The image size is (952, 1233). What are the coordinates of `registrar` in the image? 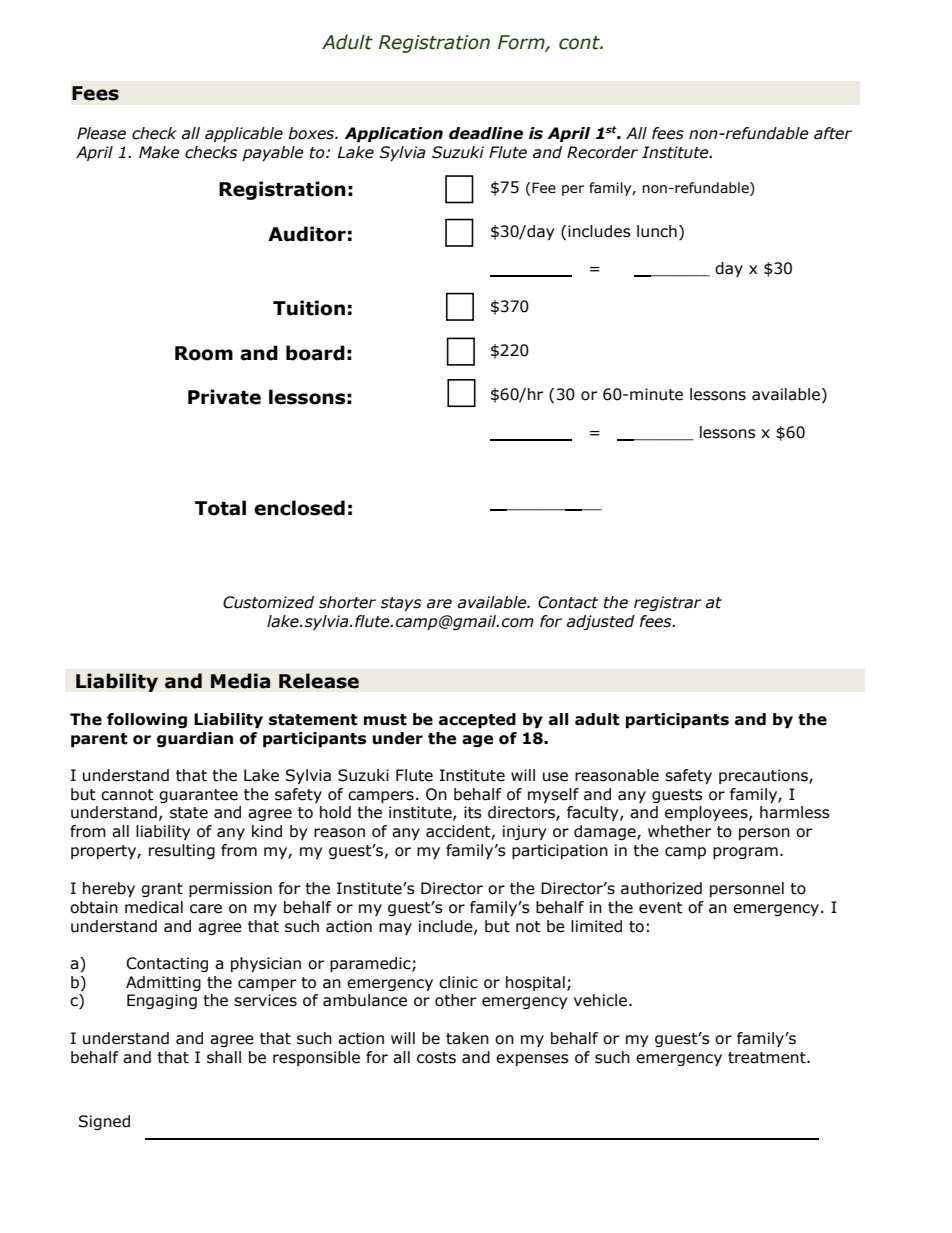 It's located at (667, 603).
